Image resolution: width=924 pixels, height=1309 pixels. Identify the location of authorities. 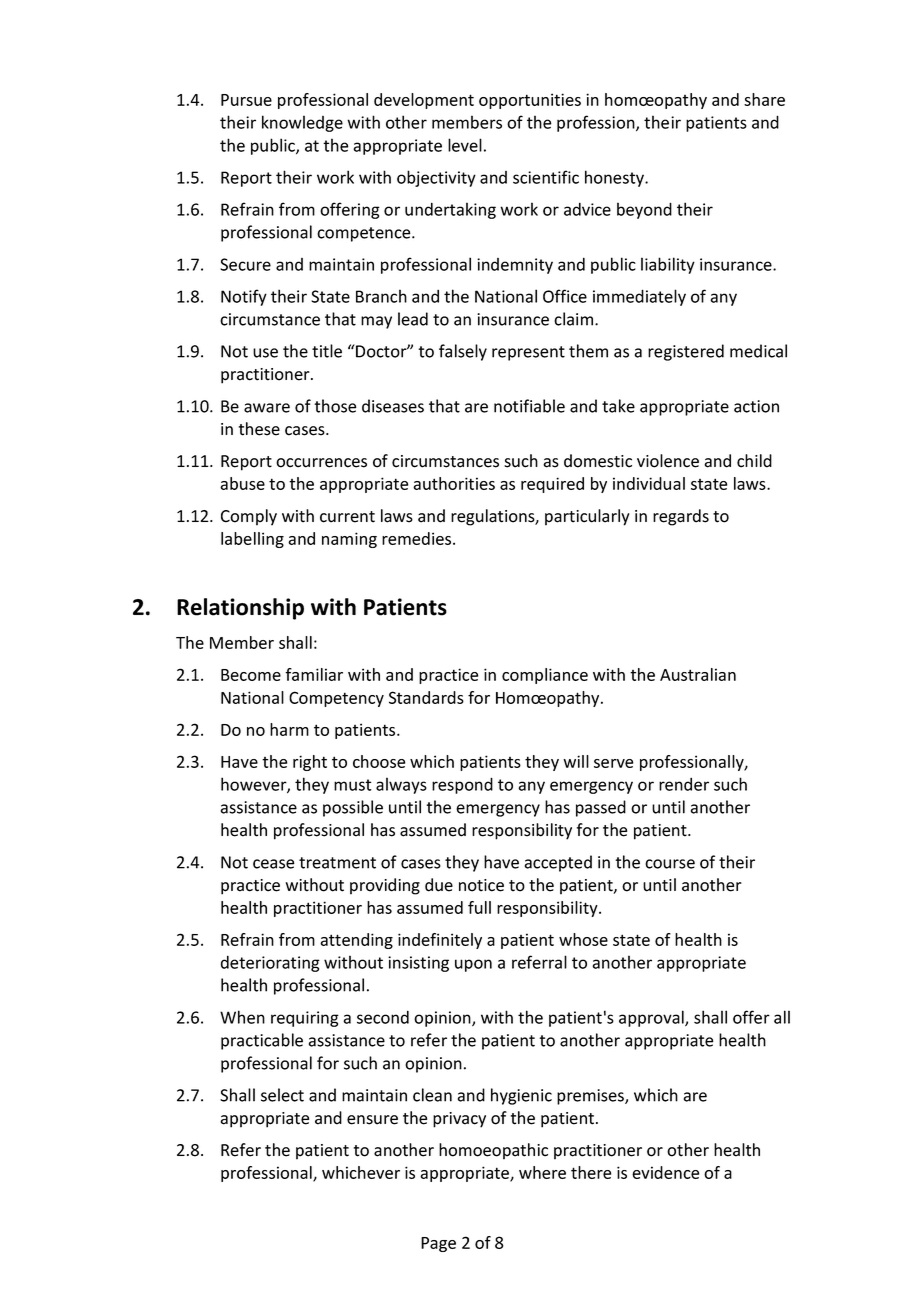
(454, 483).
